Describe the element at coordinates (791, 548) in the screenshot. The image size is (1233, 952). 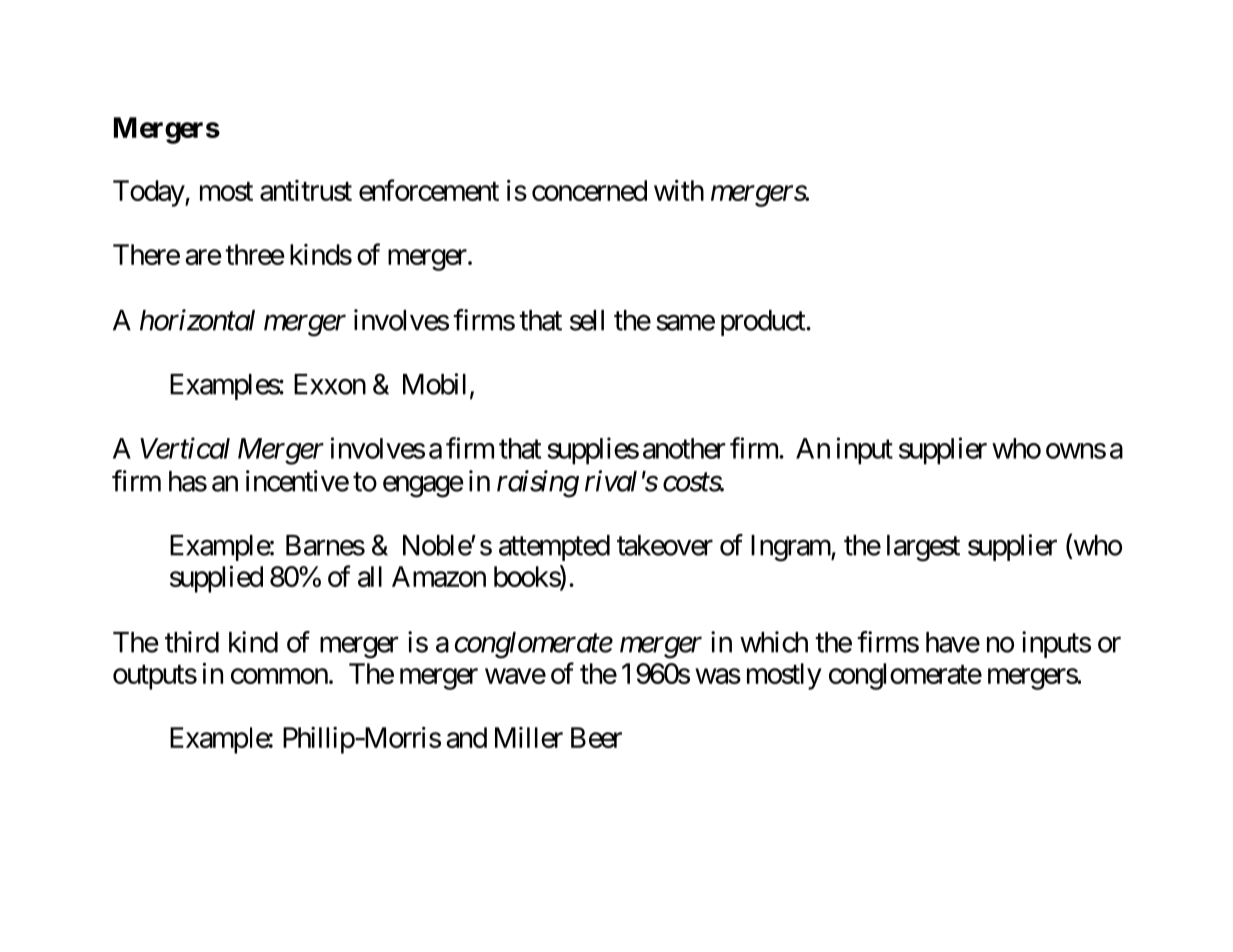
I see `Ingram` at that location.
